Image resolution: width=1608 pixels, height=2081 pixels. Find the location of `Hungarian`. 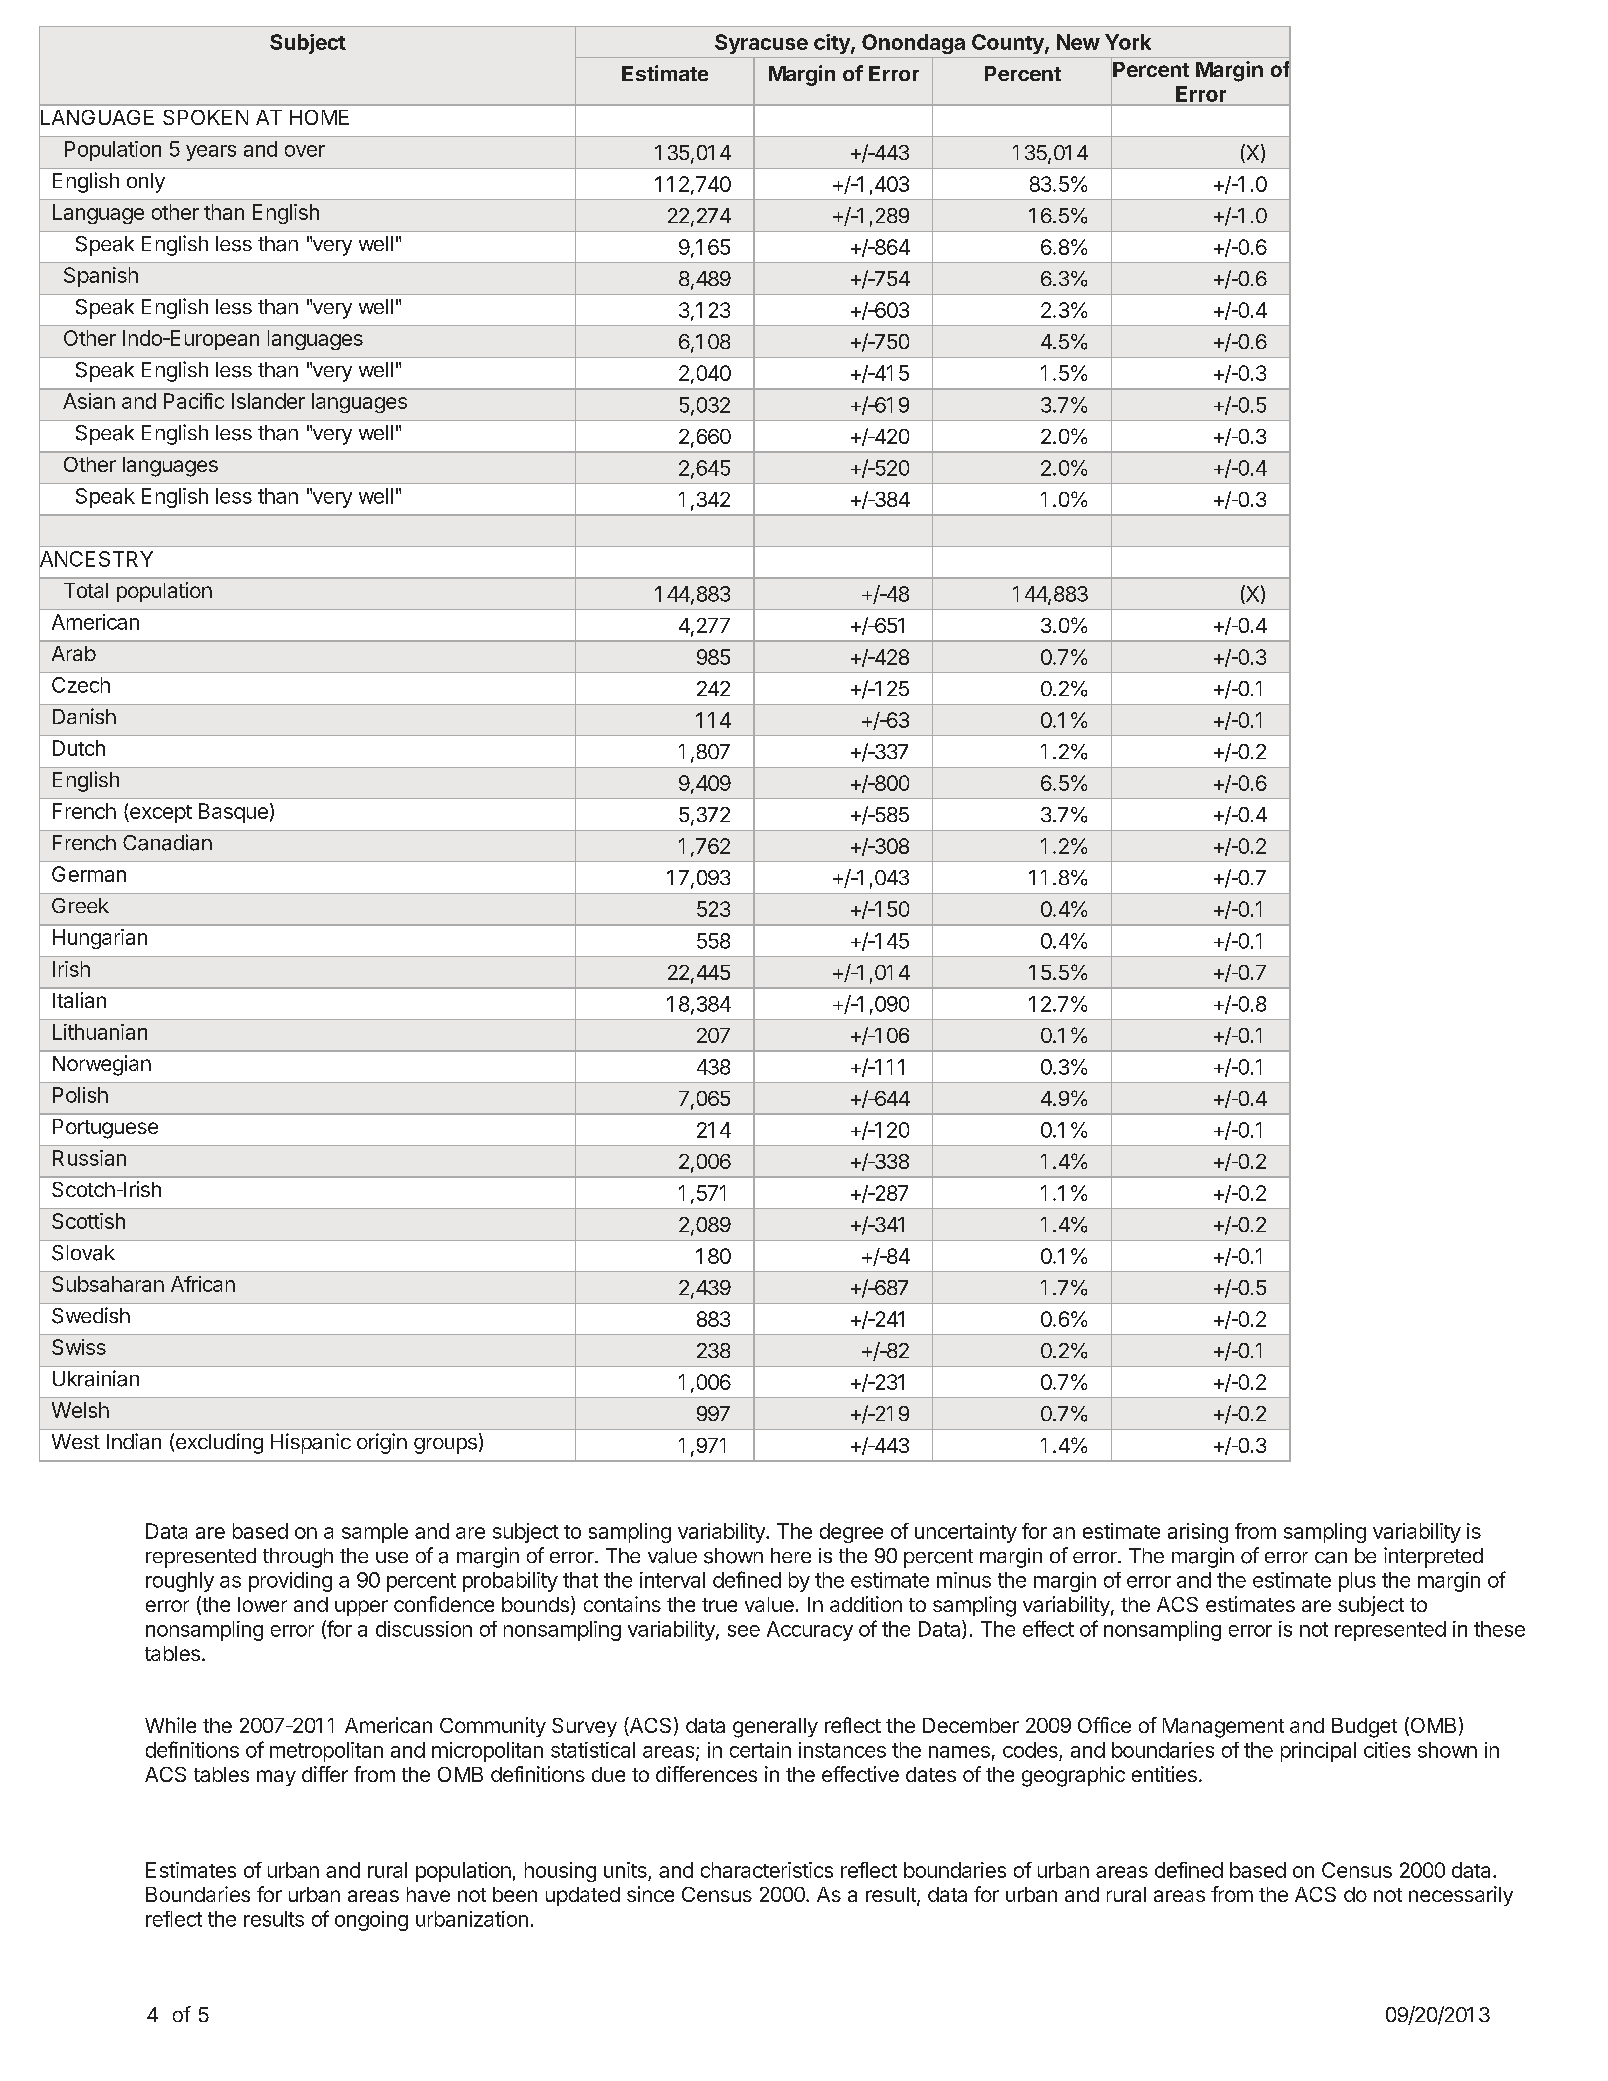

Hungarian is located at coordinates (100, 939).
